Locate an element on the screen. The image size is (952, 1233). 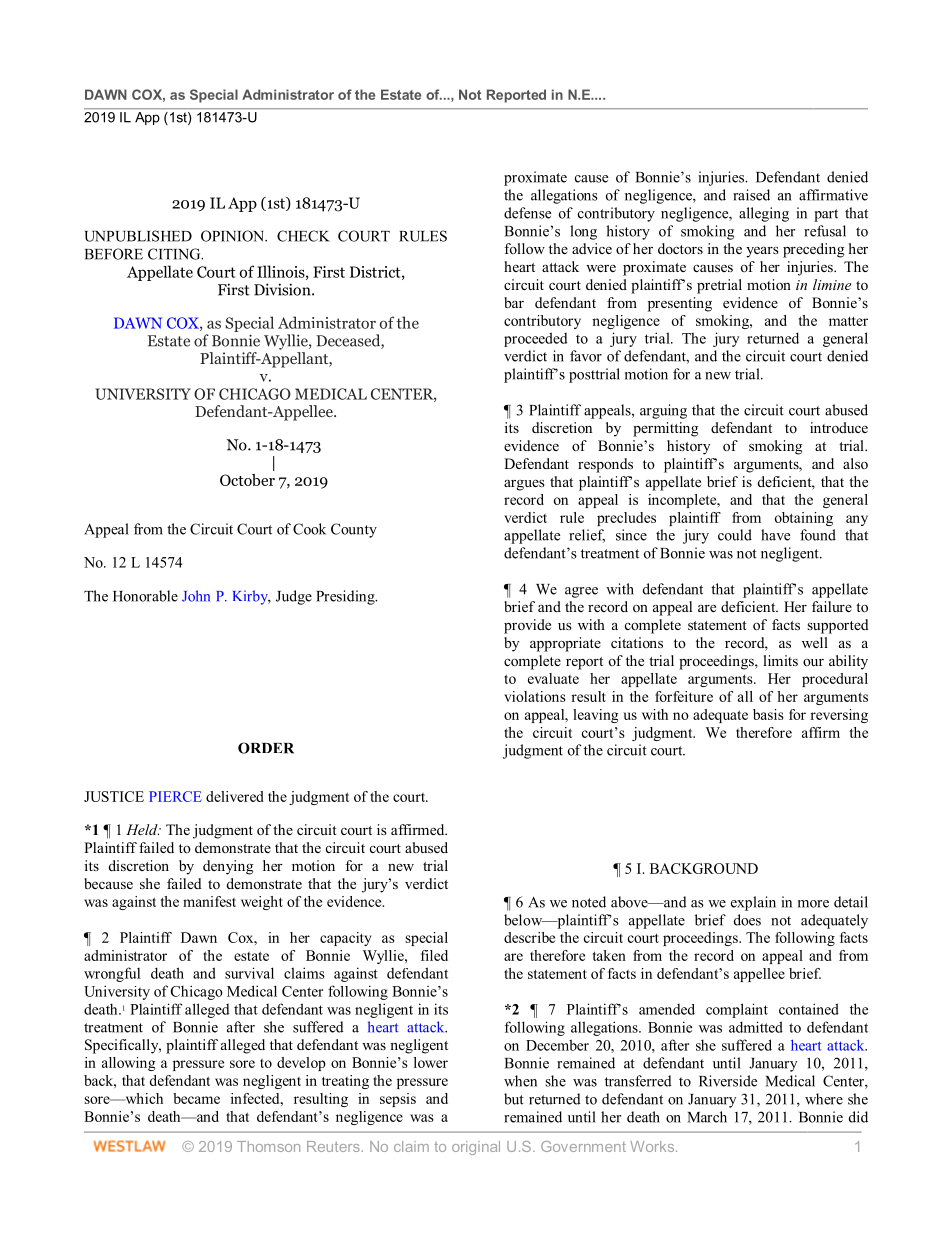
explain is located at coordinates (753, 903).
